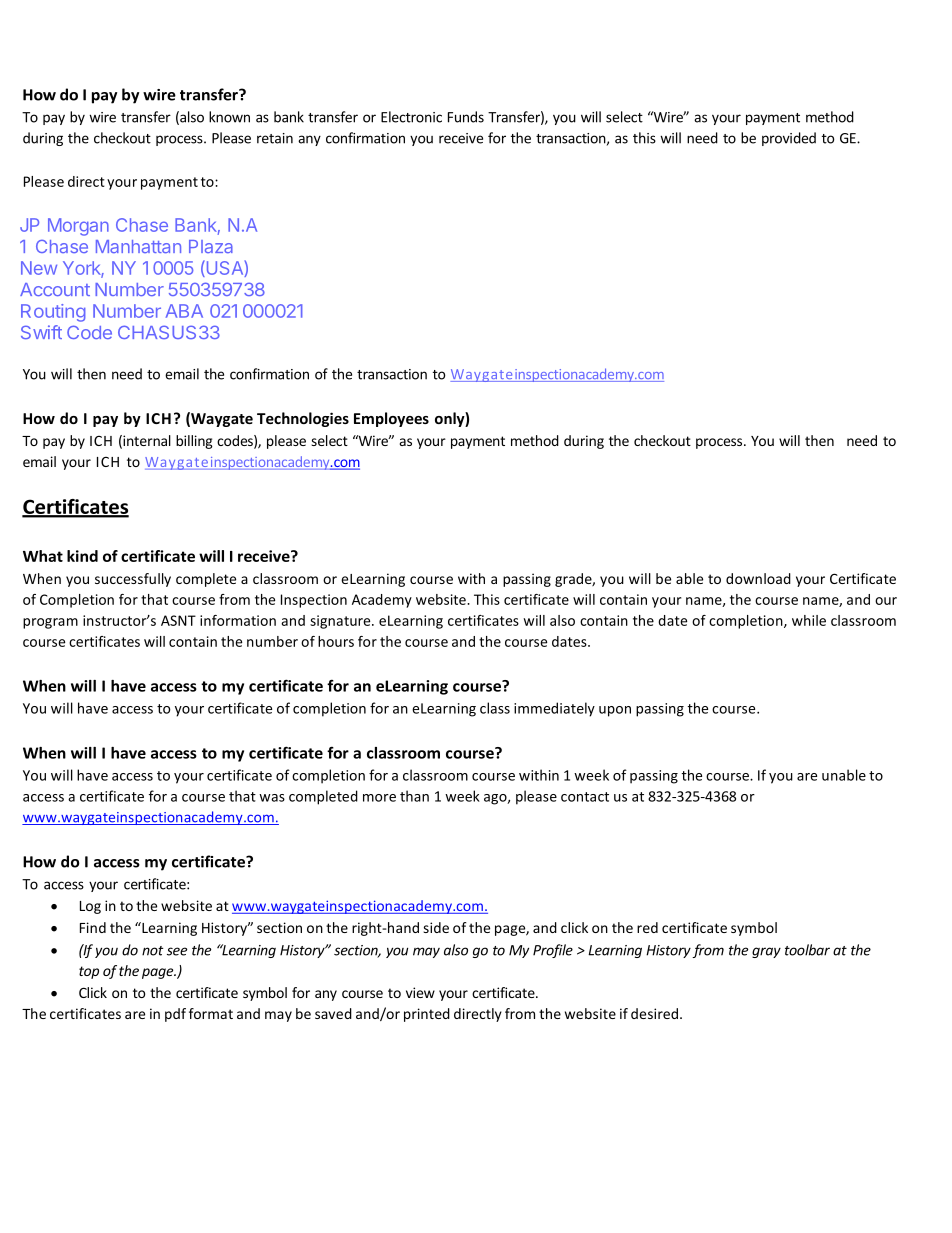 Image resolution: width=952 pixels, height=1233 pixels. I want to click on Electronic, so click(411, 117).
